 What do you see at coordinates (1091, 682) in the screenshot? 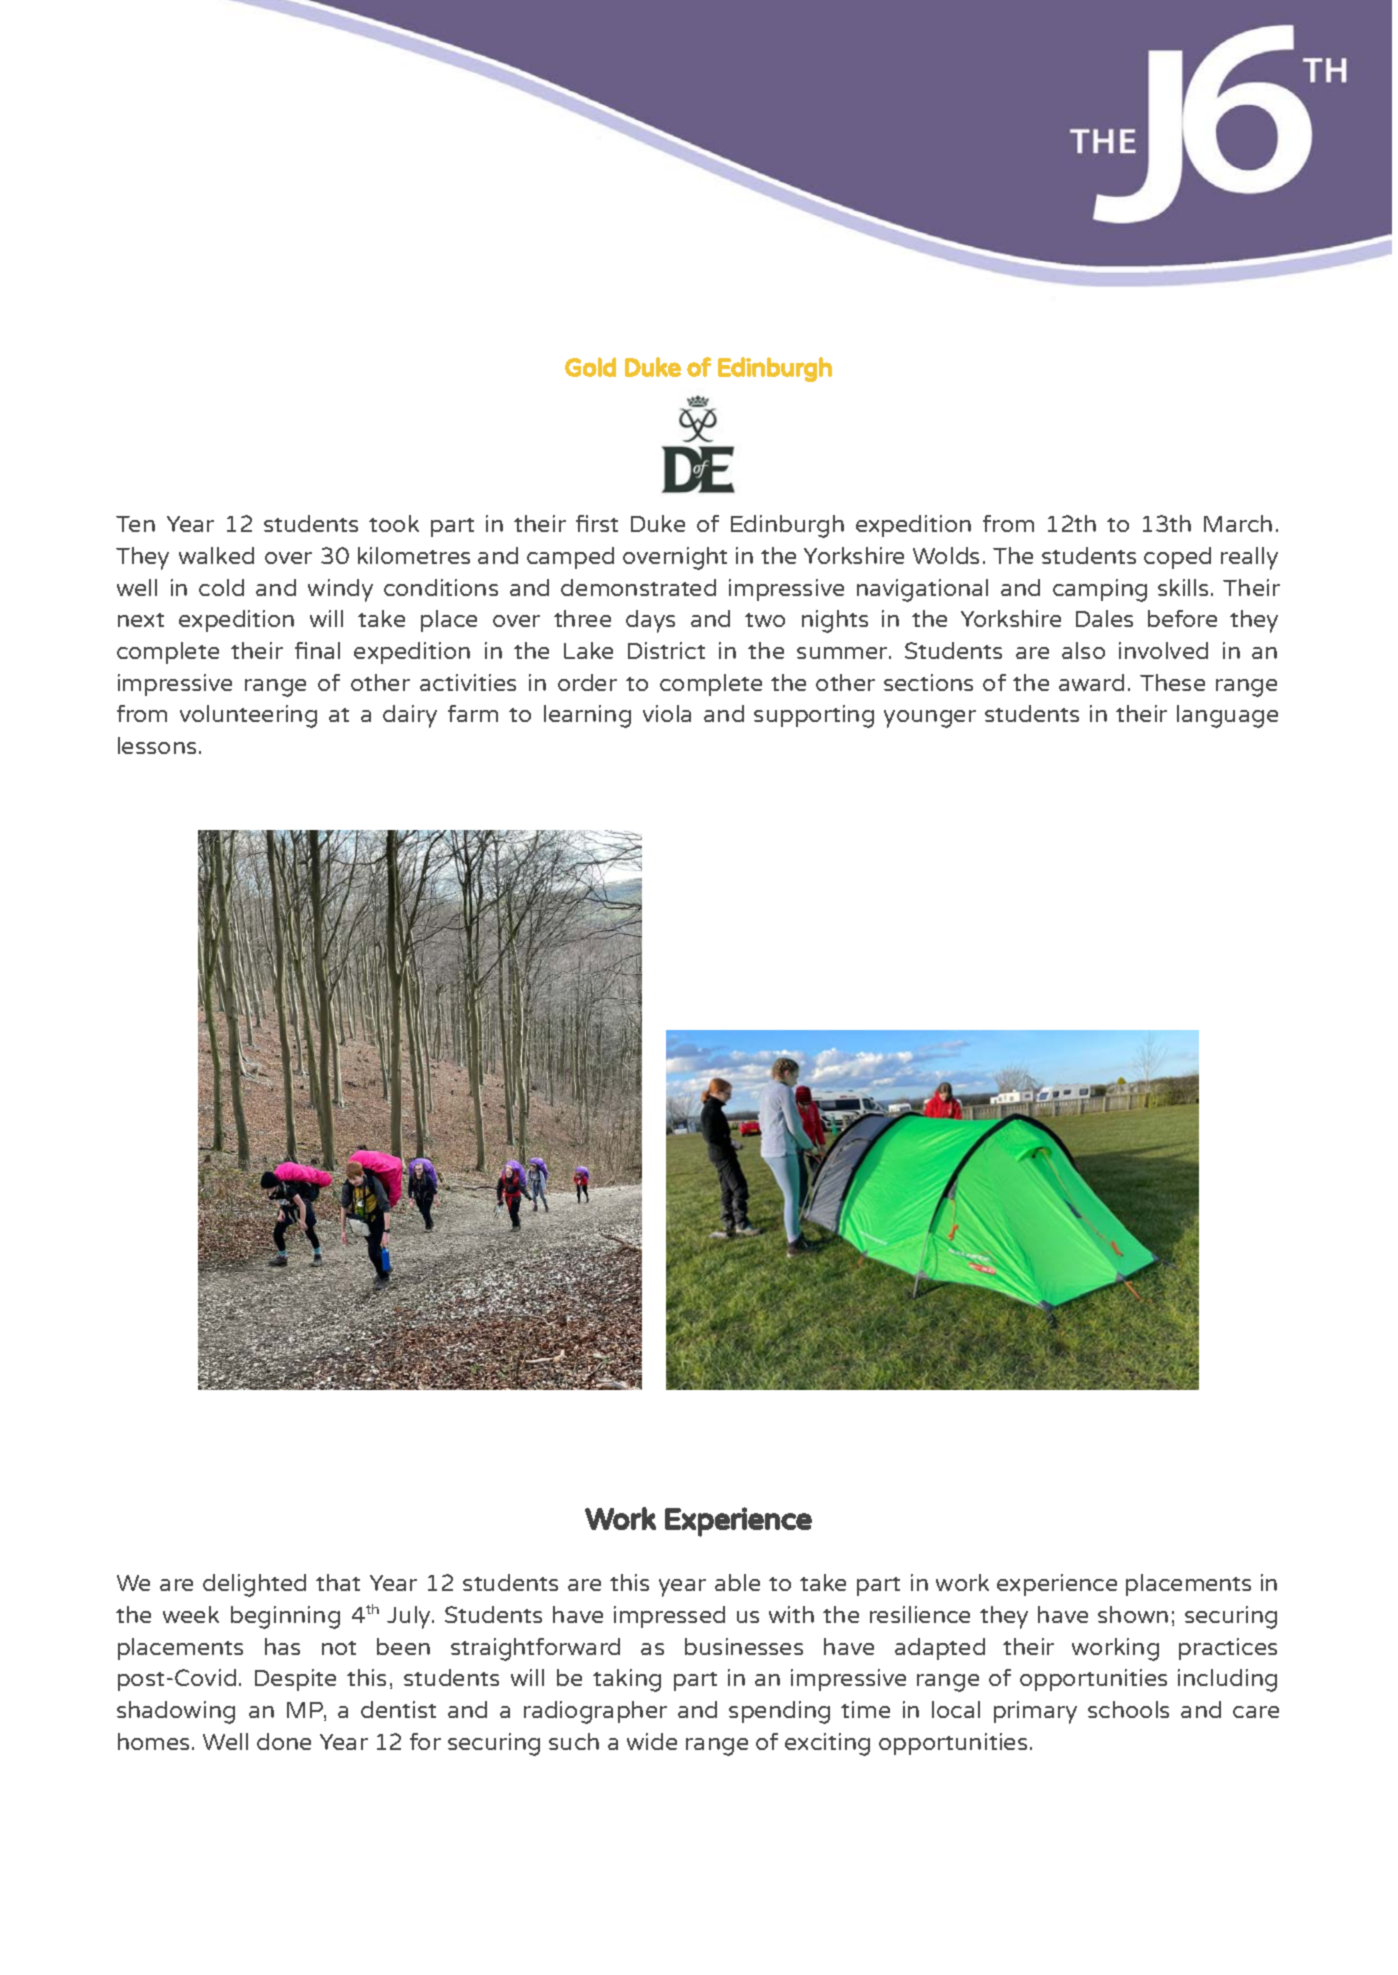
I see `award` at bounding box center [1091, 682].
